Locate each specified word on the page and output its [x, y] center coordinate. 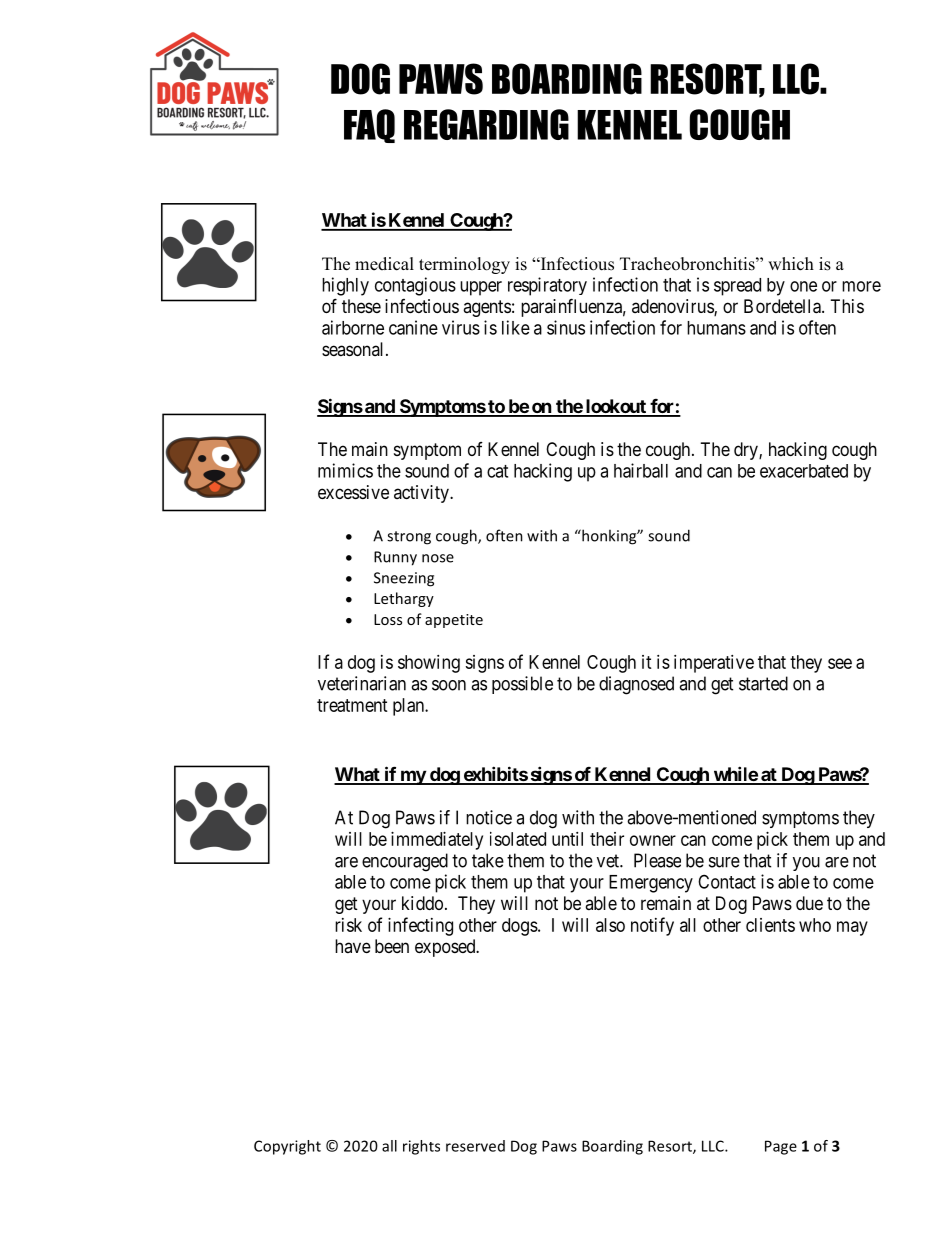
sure [724, 862]
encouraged [405, 862]
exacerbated [804, 471]
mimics [345, 470]
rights [421, 1147]
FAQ [369, 126]
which [791, 264]
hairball [641, 470]
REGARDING [486, 124]
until [567, 839]
